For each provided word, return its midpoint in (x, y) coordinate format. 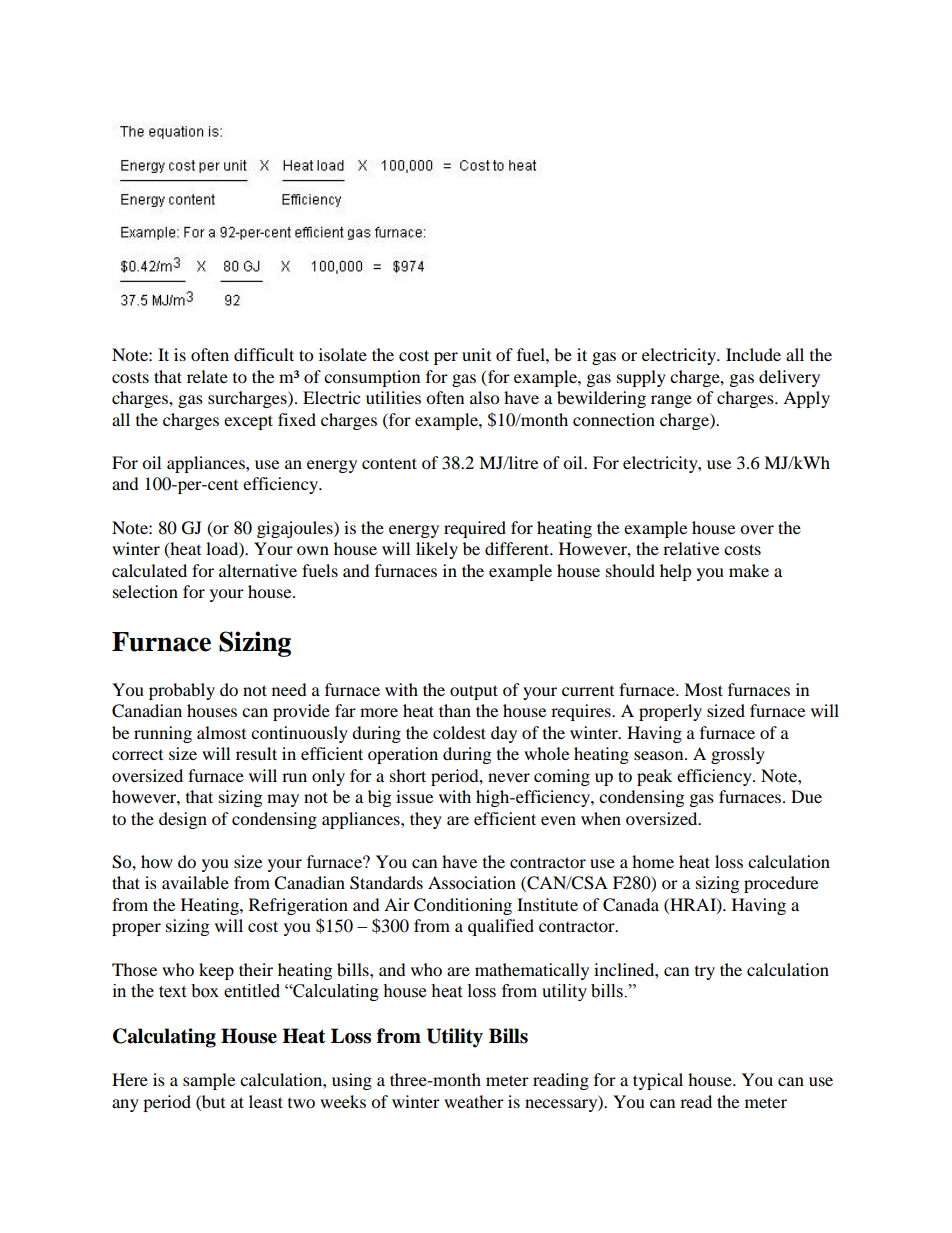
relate (207, 376)
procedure (781, 884)
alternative (258, 570)
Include (753, 354)
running (163, 734)
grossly (738, 755)
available (195, 882)
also (484, 397)
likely (437, 550)
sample (209, 1081)
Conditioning (463, 906)
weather (474, 1101)
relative (691, 548)
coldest (459, 732)
